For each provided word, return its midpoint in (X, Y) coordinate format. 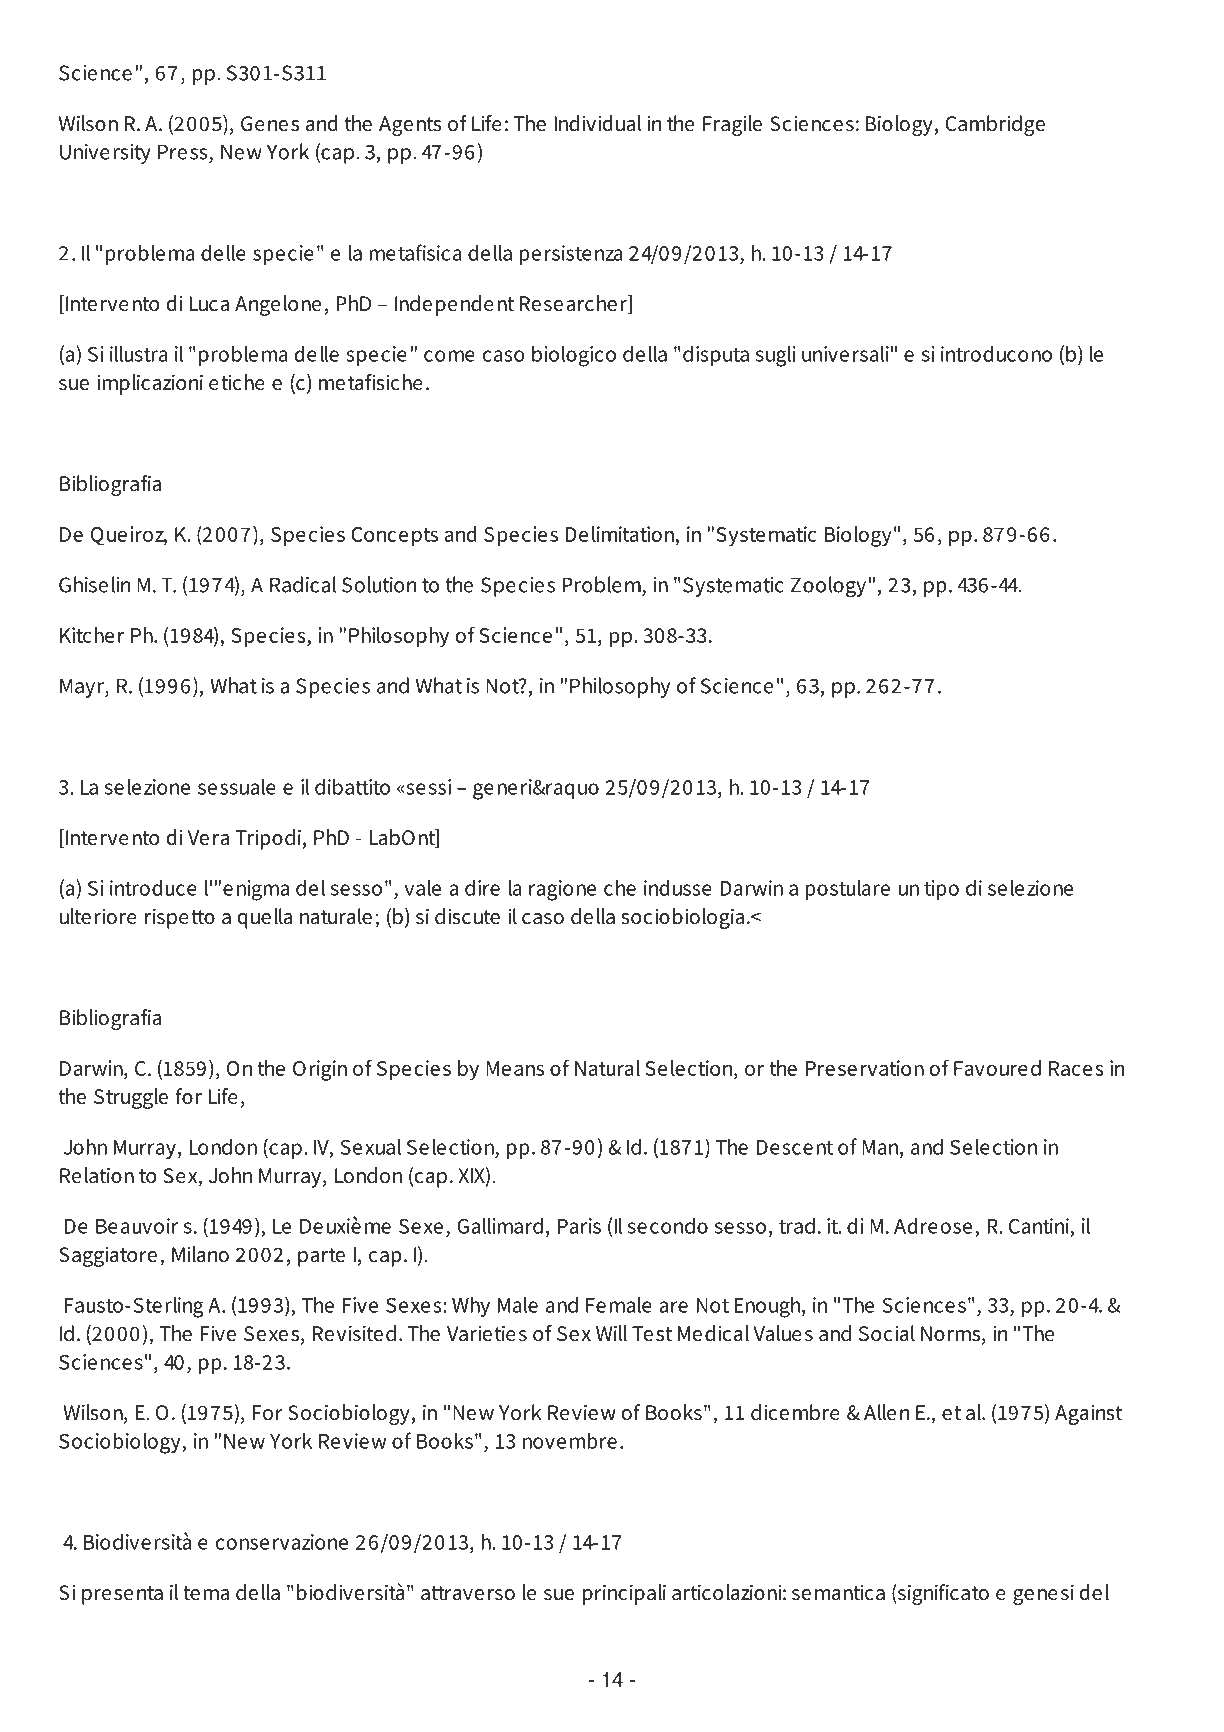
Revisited (354, 1333)
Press (183, 152)
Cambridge (995, 125)
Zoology (828, 586)
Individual (597, 123)
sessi (427, 787)
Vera (208, 838)
